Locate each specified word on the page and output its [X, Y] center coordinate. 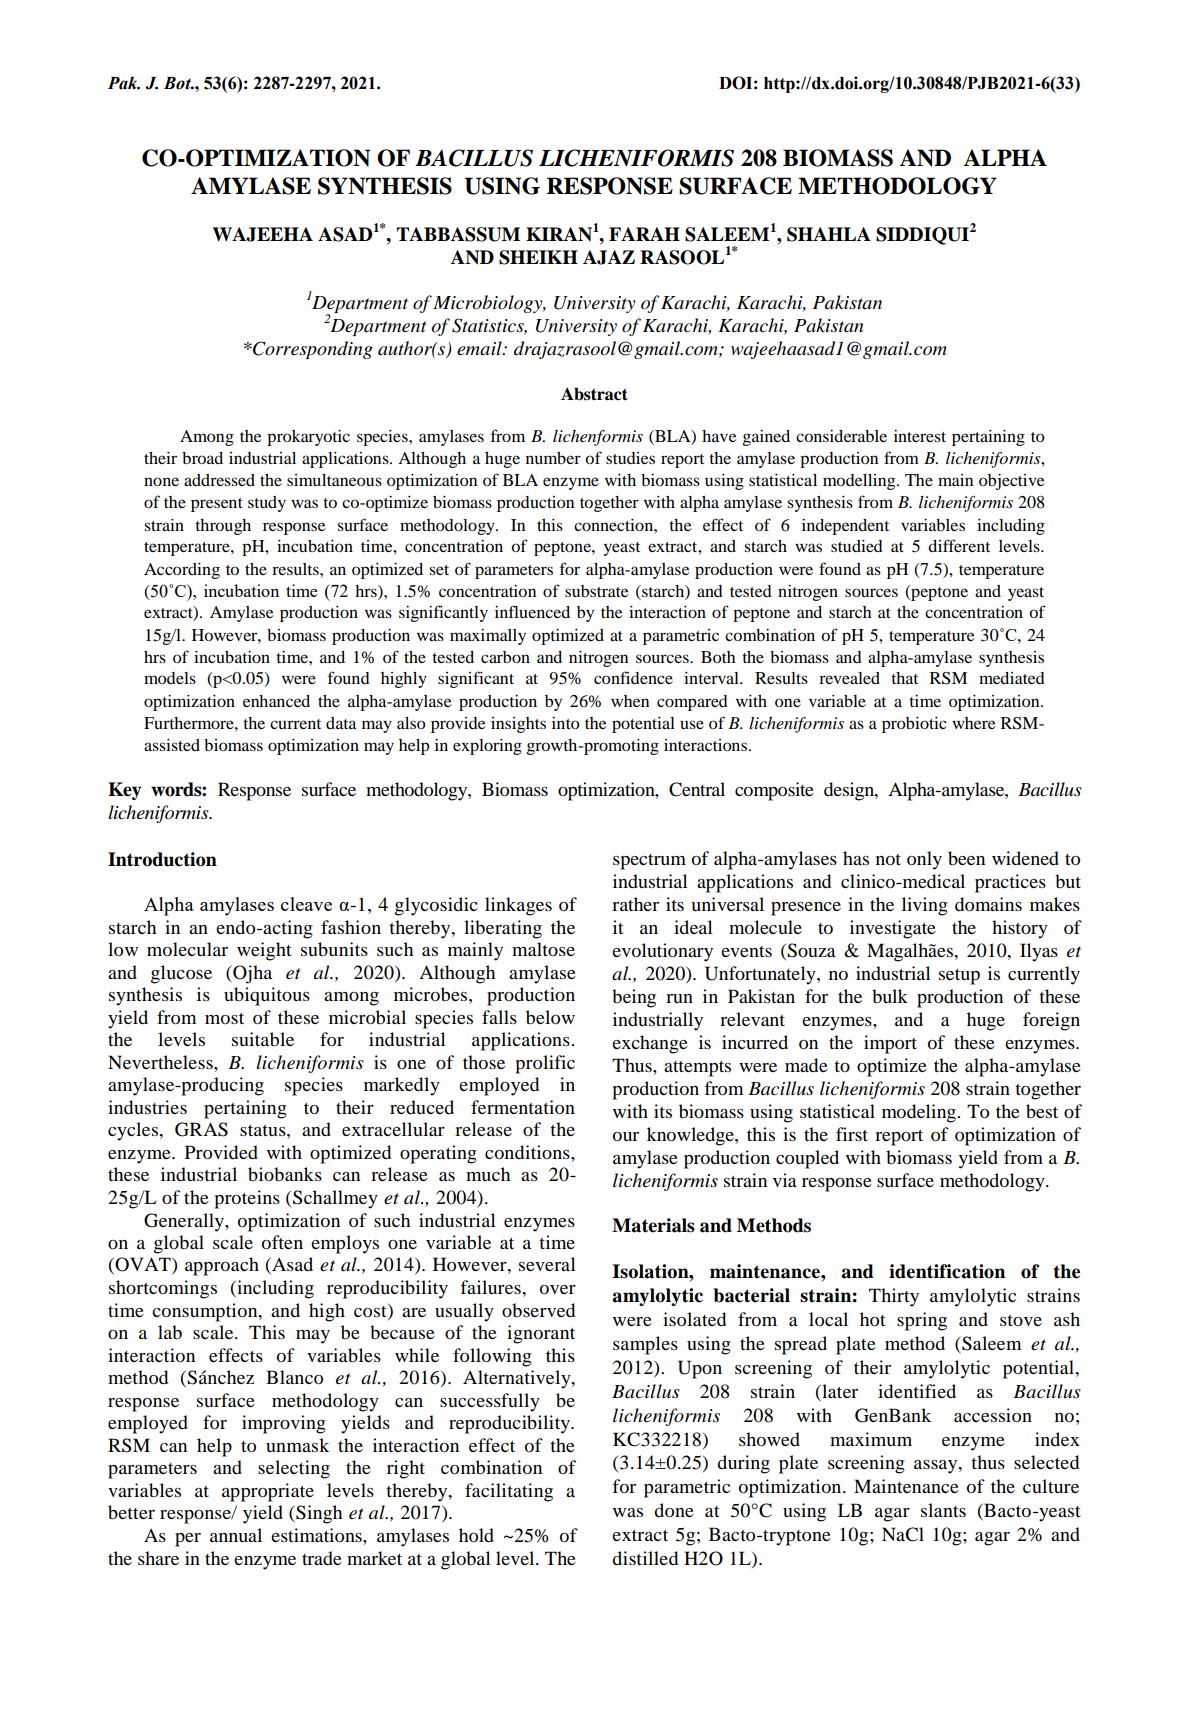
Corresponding [312, 350]
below [550, 1017]
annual [236, 1535]
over [558, 1289]
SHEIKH [538, 257]
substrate [596, 591]
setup [959, 977]
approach [222, 1266]
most [224, 1018]
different [959, 545]
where [973, 723]
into [566, 723]
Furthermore [190, 723]
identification [947, 1271]
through [223, 527]
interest [920, 436]
